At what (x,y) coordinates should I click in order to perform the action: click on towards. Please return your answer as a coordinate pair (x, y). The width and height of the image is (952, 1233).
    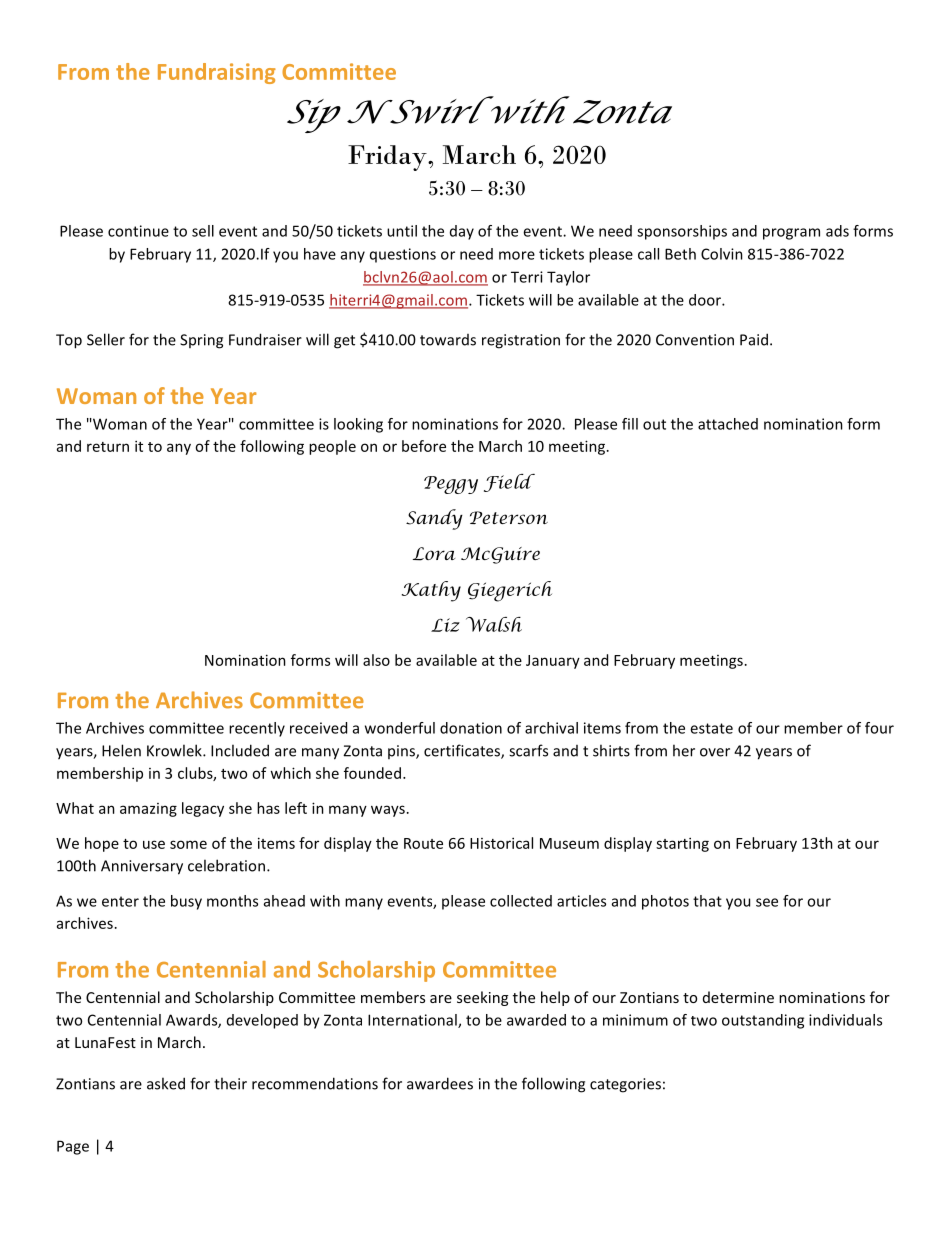
    Looking at the image, I should click on (448, 340).
